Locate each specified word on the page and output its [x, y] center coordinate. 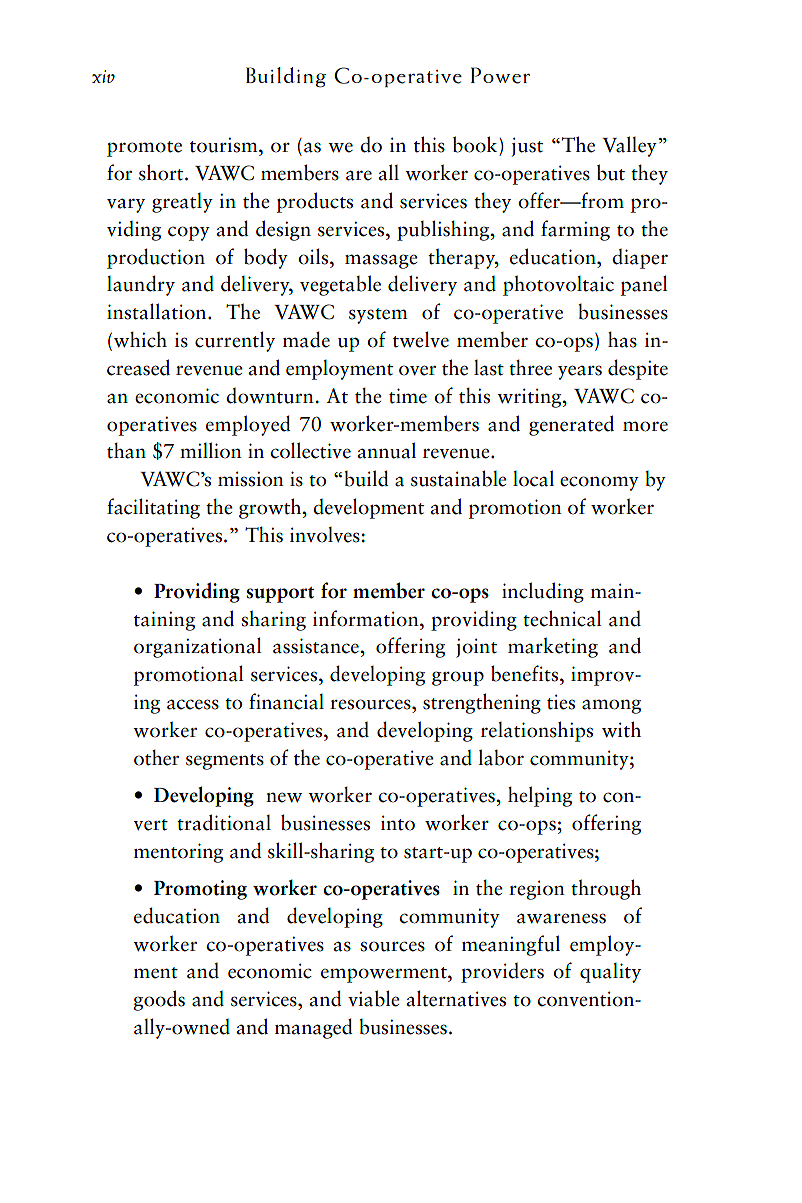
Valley [629, 146]
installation [158, 311]
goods [159, 1000]
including [543, 592]
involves [325, 535]
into [398, 823]
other [156, 757]
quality [610, 973]
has [622, 339]
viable [374, 998]
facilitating [153, 508]
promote [144, 149]
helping [540, 796]
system [378, 316]
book [475, 144]
